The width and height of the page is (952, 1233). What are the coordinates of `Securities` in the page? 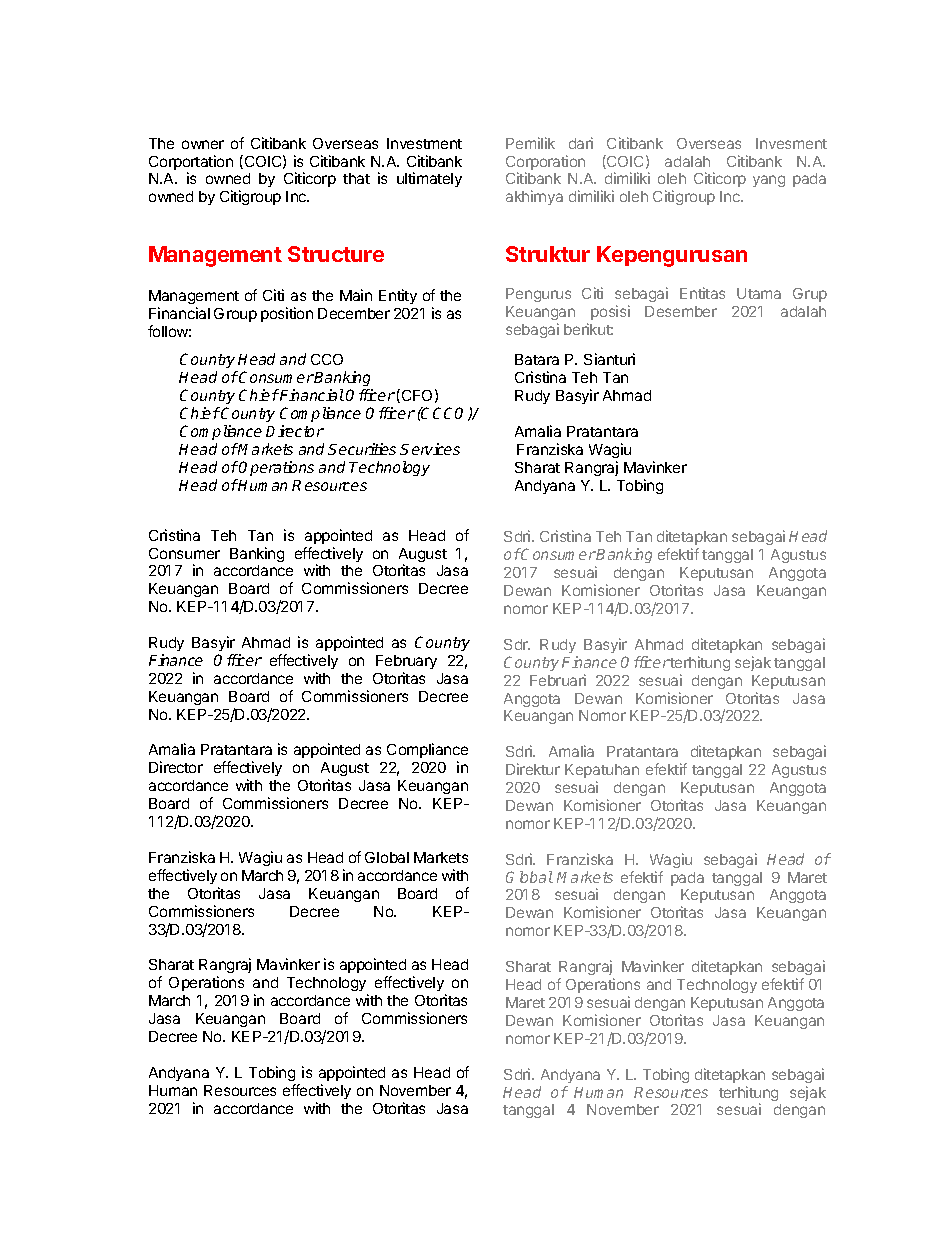 It's located at (362, 449).
